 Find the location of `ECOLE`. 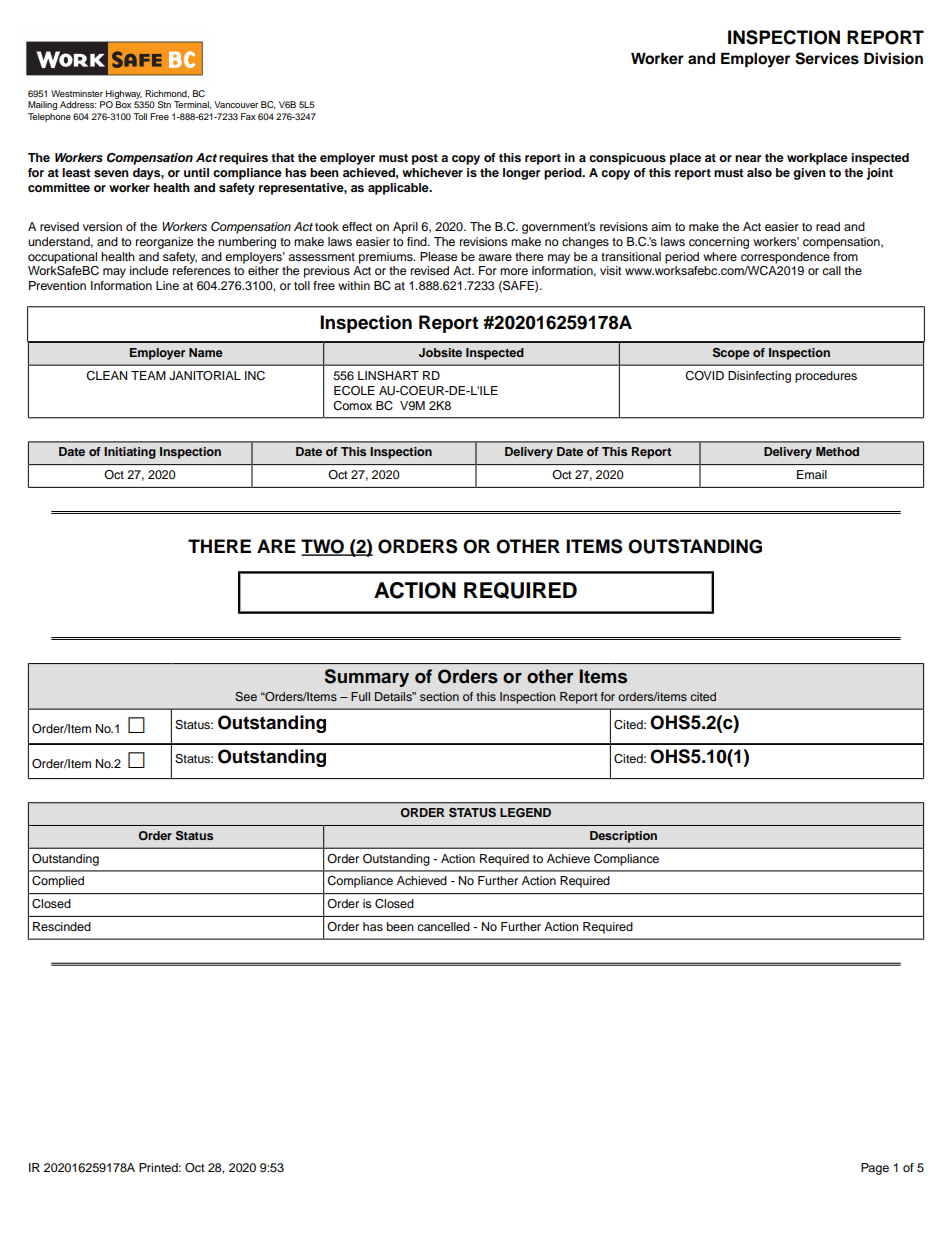

ECOLE is located at coordinates (354, 391).
